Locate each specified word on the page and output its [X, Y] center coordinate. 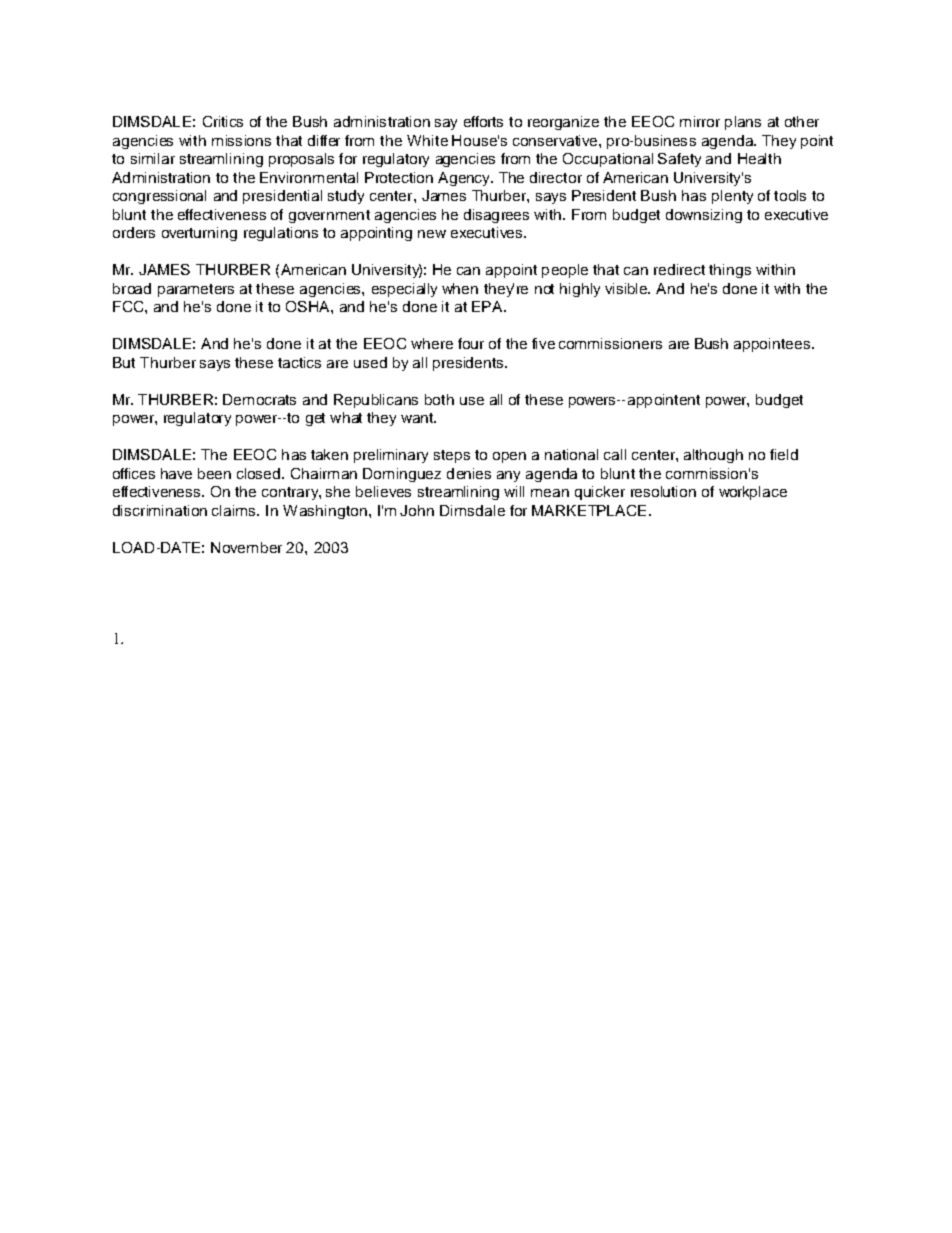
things [730, 271]
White [427, 140]
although [713, 456]
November [246, 547]
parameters [196, 290]
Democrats [259, 399]
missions [241, 140]
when [460, 288]
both [439, 399]
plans [743, 123]
